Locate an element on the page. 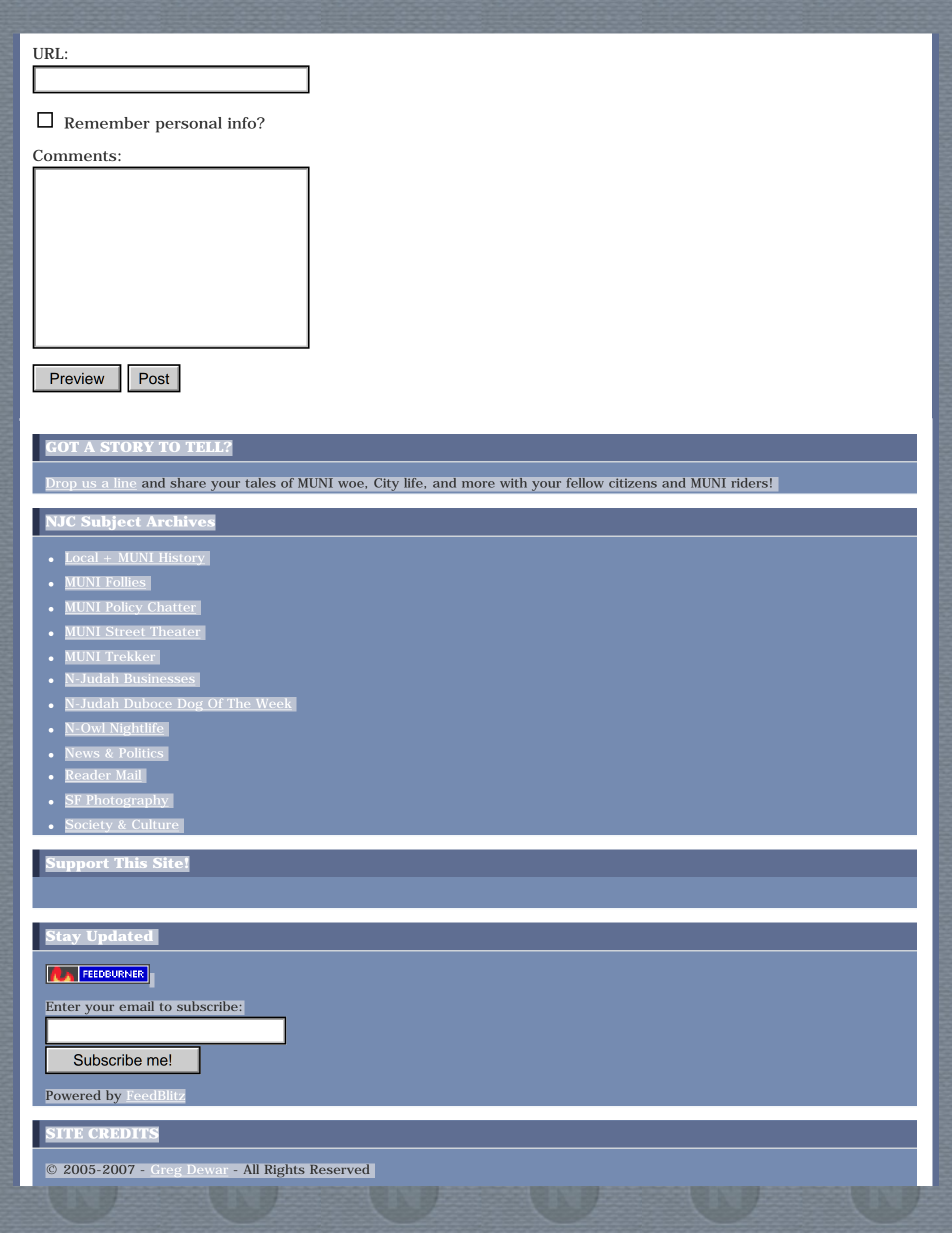  fellow is located at coordinates (585, 483).
